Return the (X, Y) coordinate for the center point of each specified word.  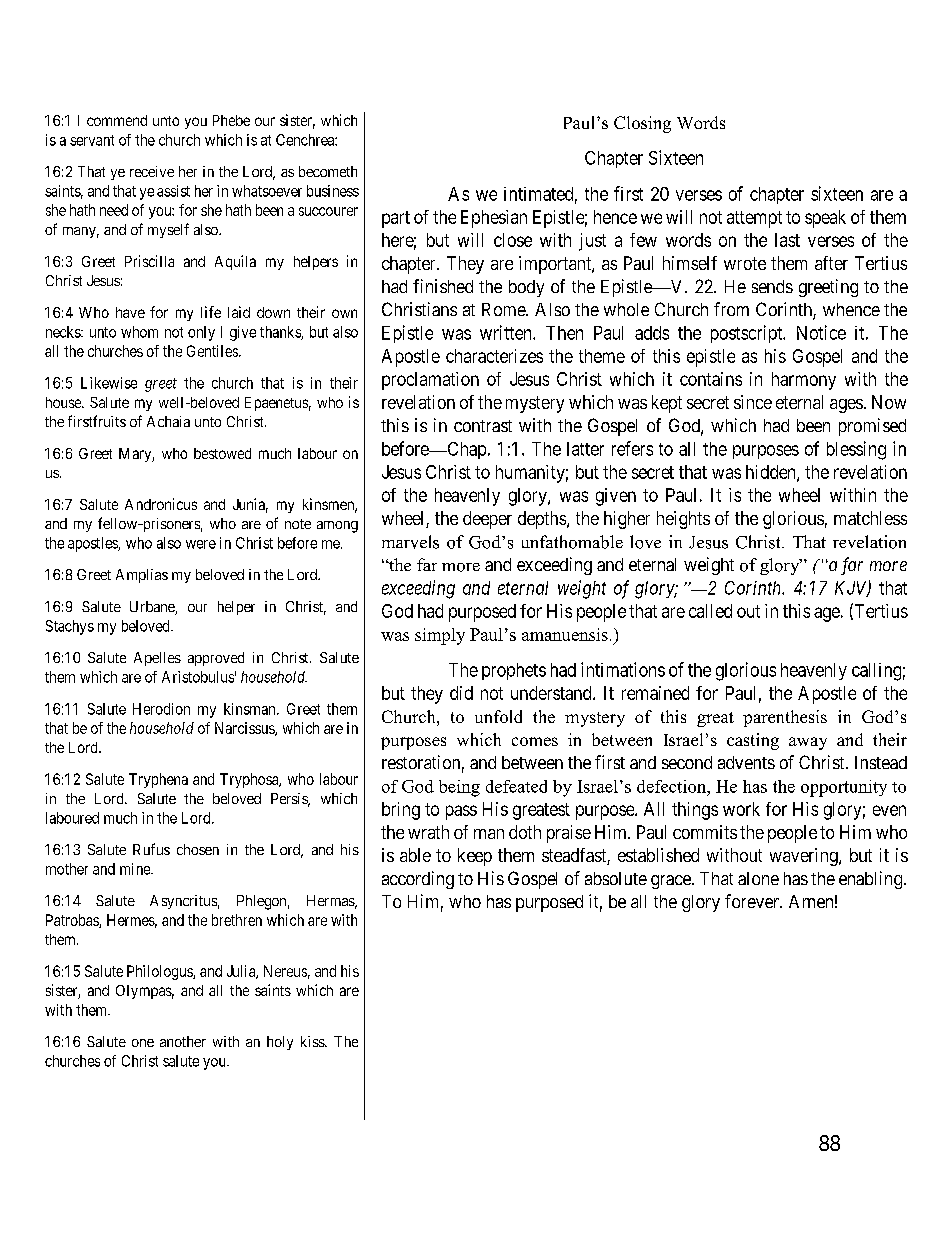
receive (152, 171)
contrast (483, 426)
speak (825, 219)
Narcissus (245, 729)
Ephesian (494, 219)
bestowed (222, 453)
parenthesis (785, 718)
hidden (772, 473)
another (183, 1041)
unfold (498, 716)
